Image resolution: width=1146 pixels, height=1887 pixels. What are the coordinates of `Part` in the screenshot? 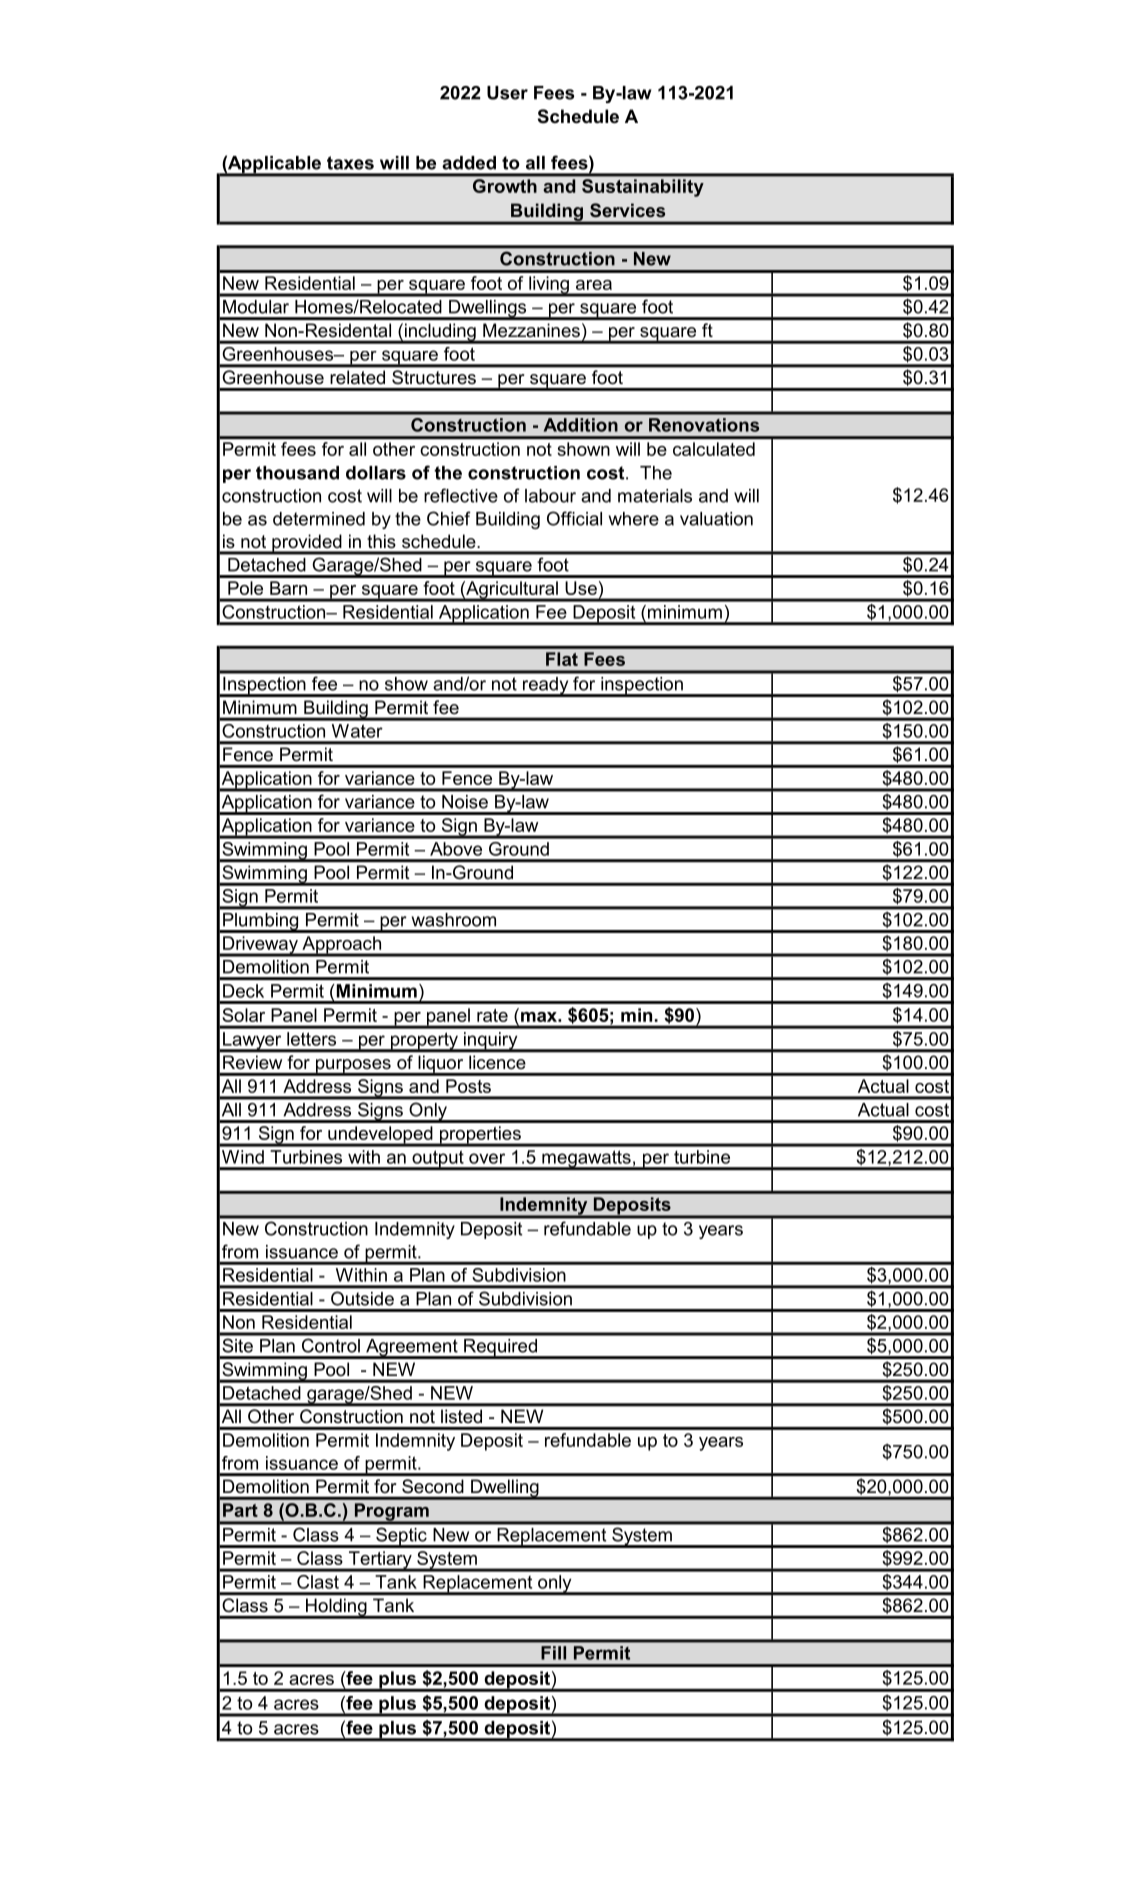 It's located at (240, 1510).
